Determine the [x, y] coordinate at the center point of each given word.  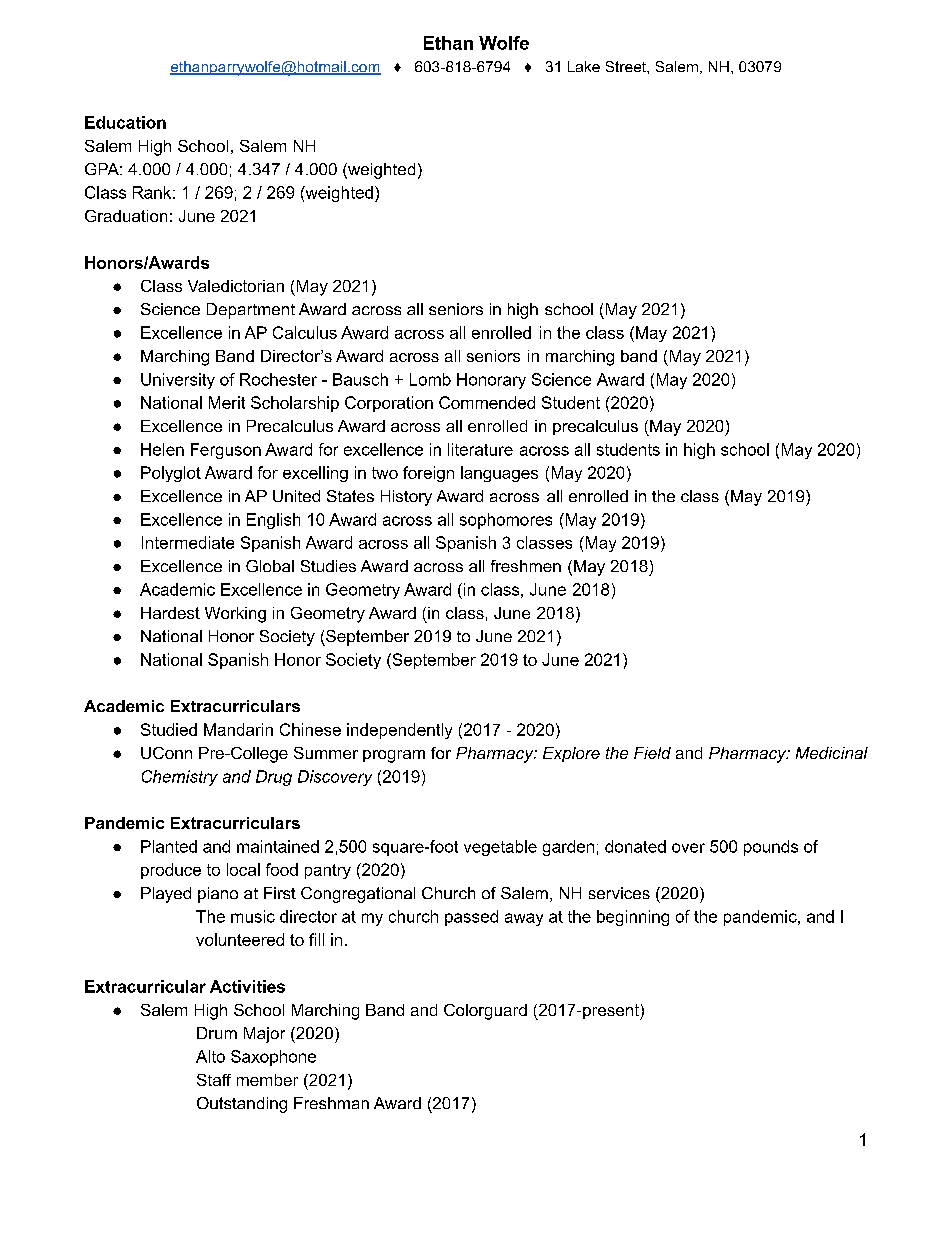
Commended [487, 402]
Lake [584, 66]
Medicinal [832, 753]
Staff [214, 1080]
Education [125, 122]
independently [399, 731]
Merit [227, 402]
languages [499, 474]
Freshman [331, 1103]
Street [627, 66]
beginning [633, 918]
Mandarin [238, 729]
